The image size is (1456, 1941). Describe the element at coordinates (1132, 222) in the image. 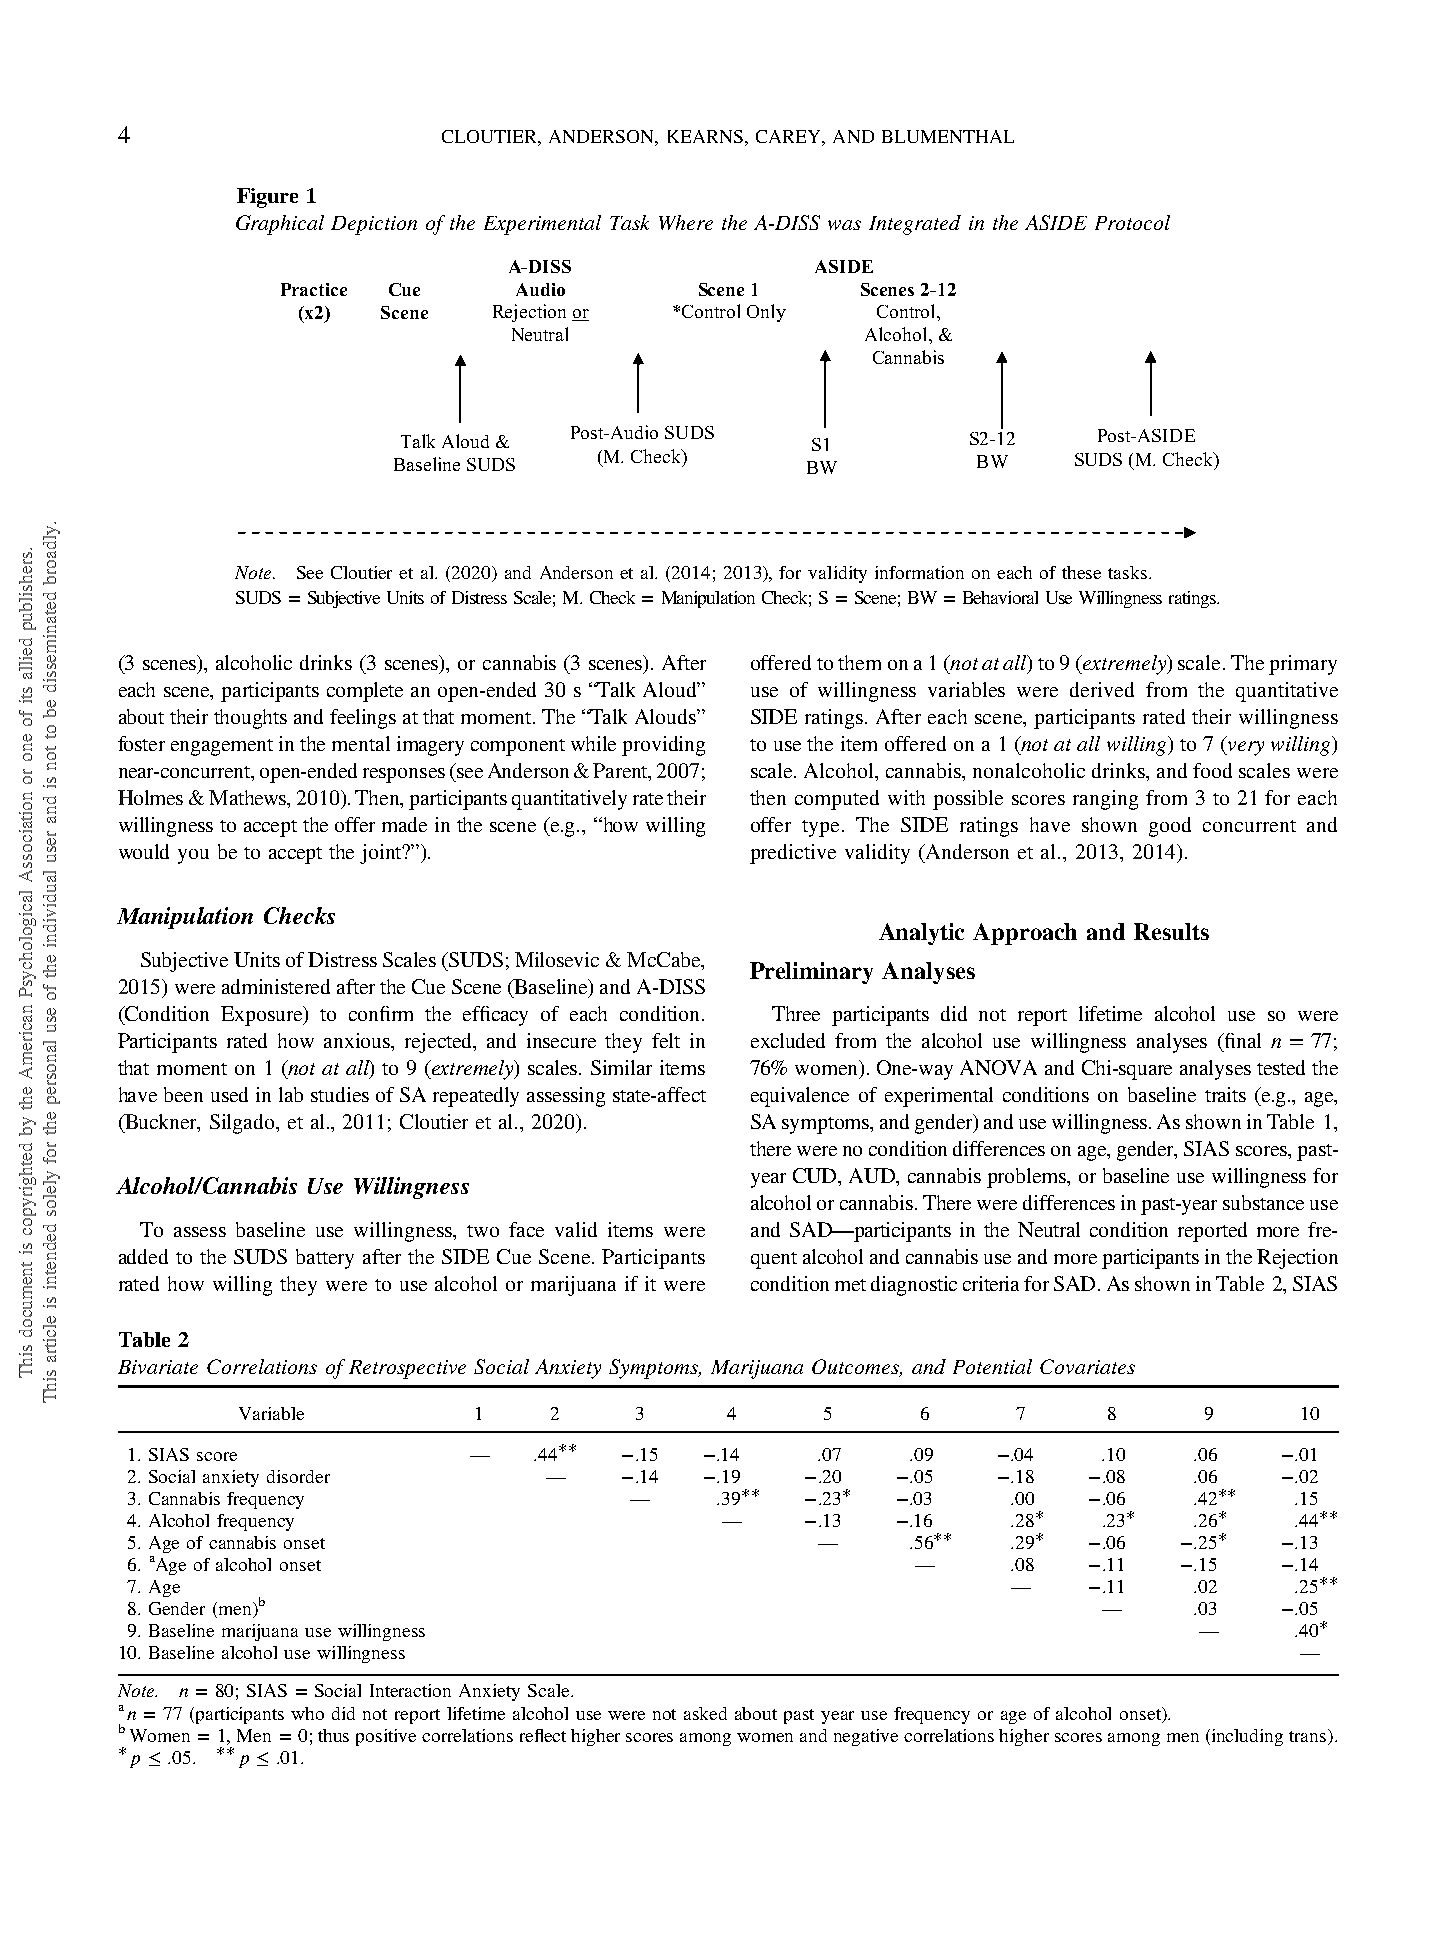

I see `Protocol` at that location.
